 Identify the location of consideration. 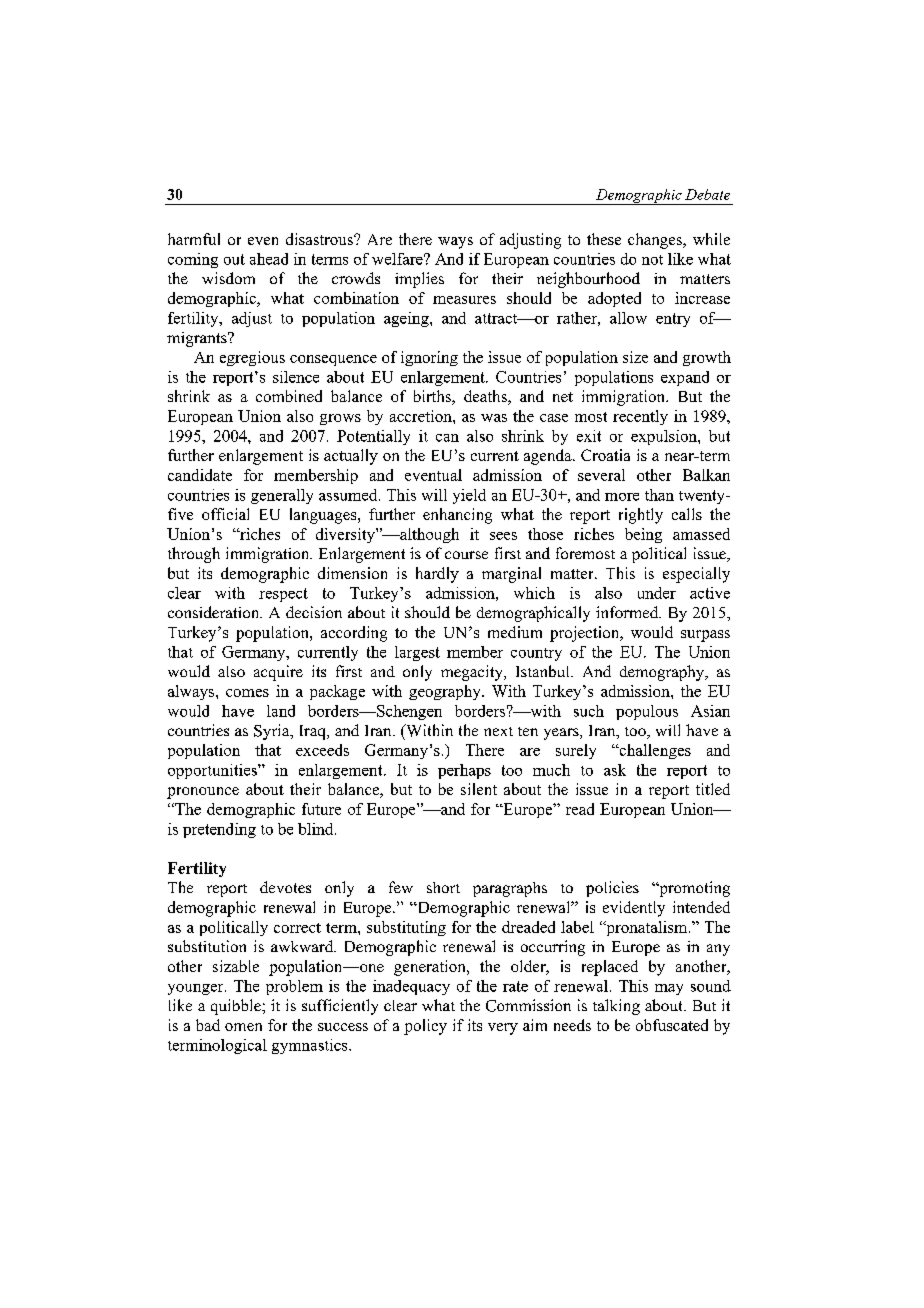
(215, 612).
